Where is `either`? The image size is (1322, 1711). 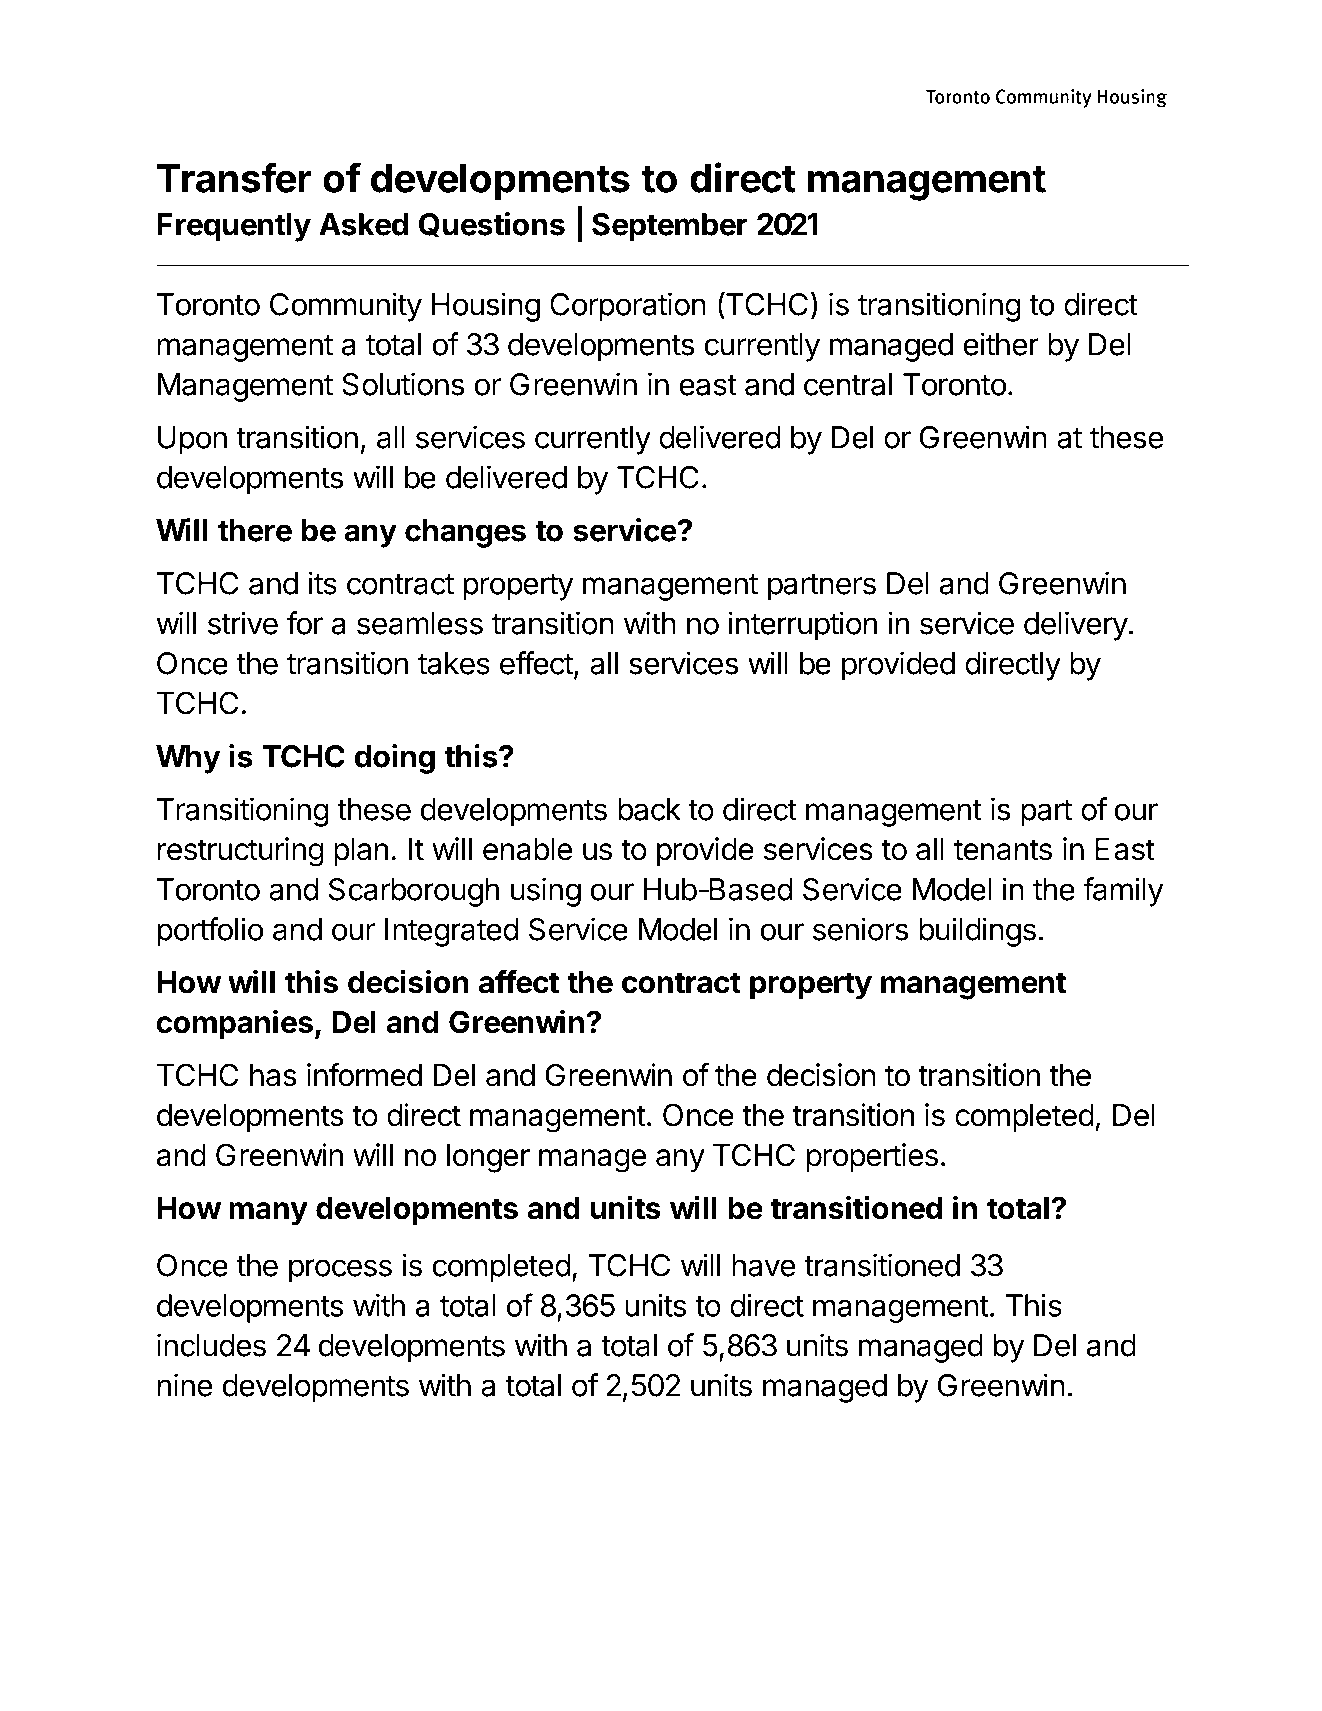
either is located at coordinates (1001, 344).
